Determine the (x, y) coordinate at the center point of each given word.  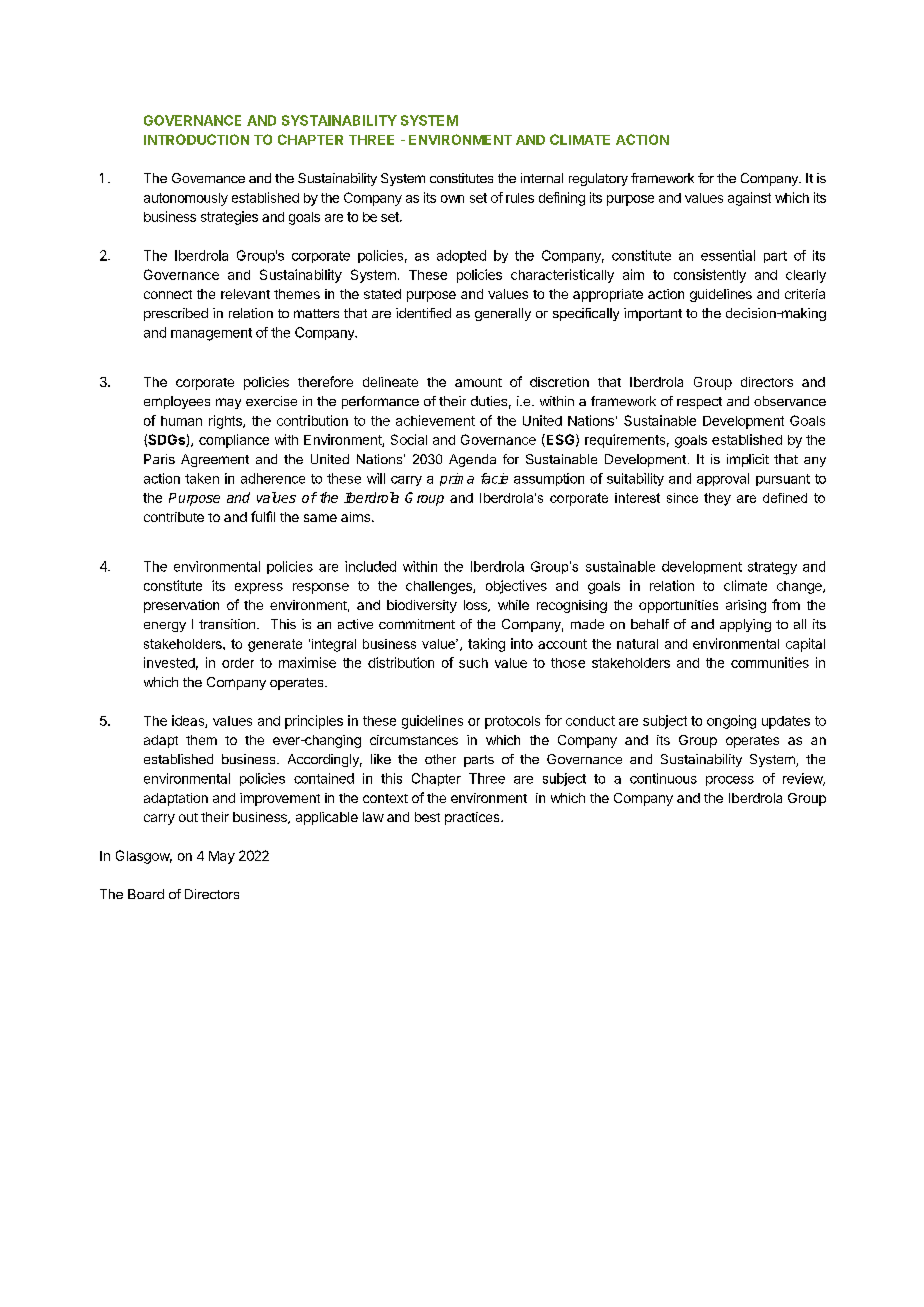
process (730, 781)
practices (473, 818)
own (452, 199)
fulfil (263, 516)
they (717, 499)
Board (146, 894)
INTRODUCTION (196, 139)
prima (457, 479)
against (749, 199)
